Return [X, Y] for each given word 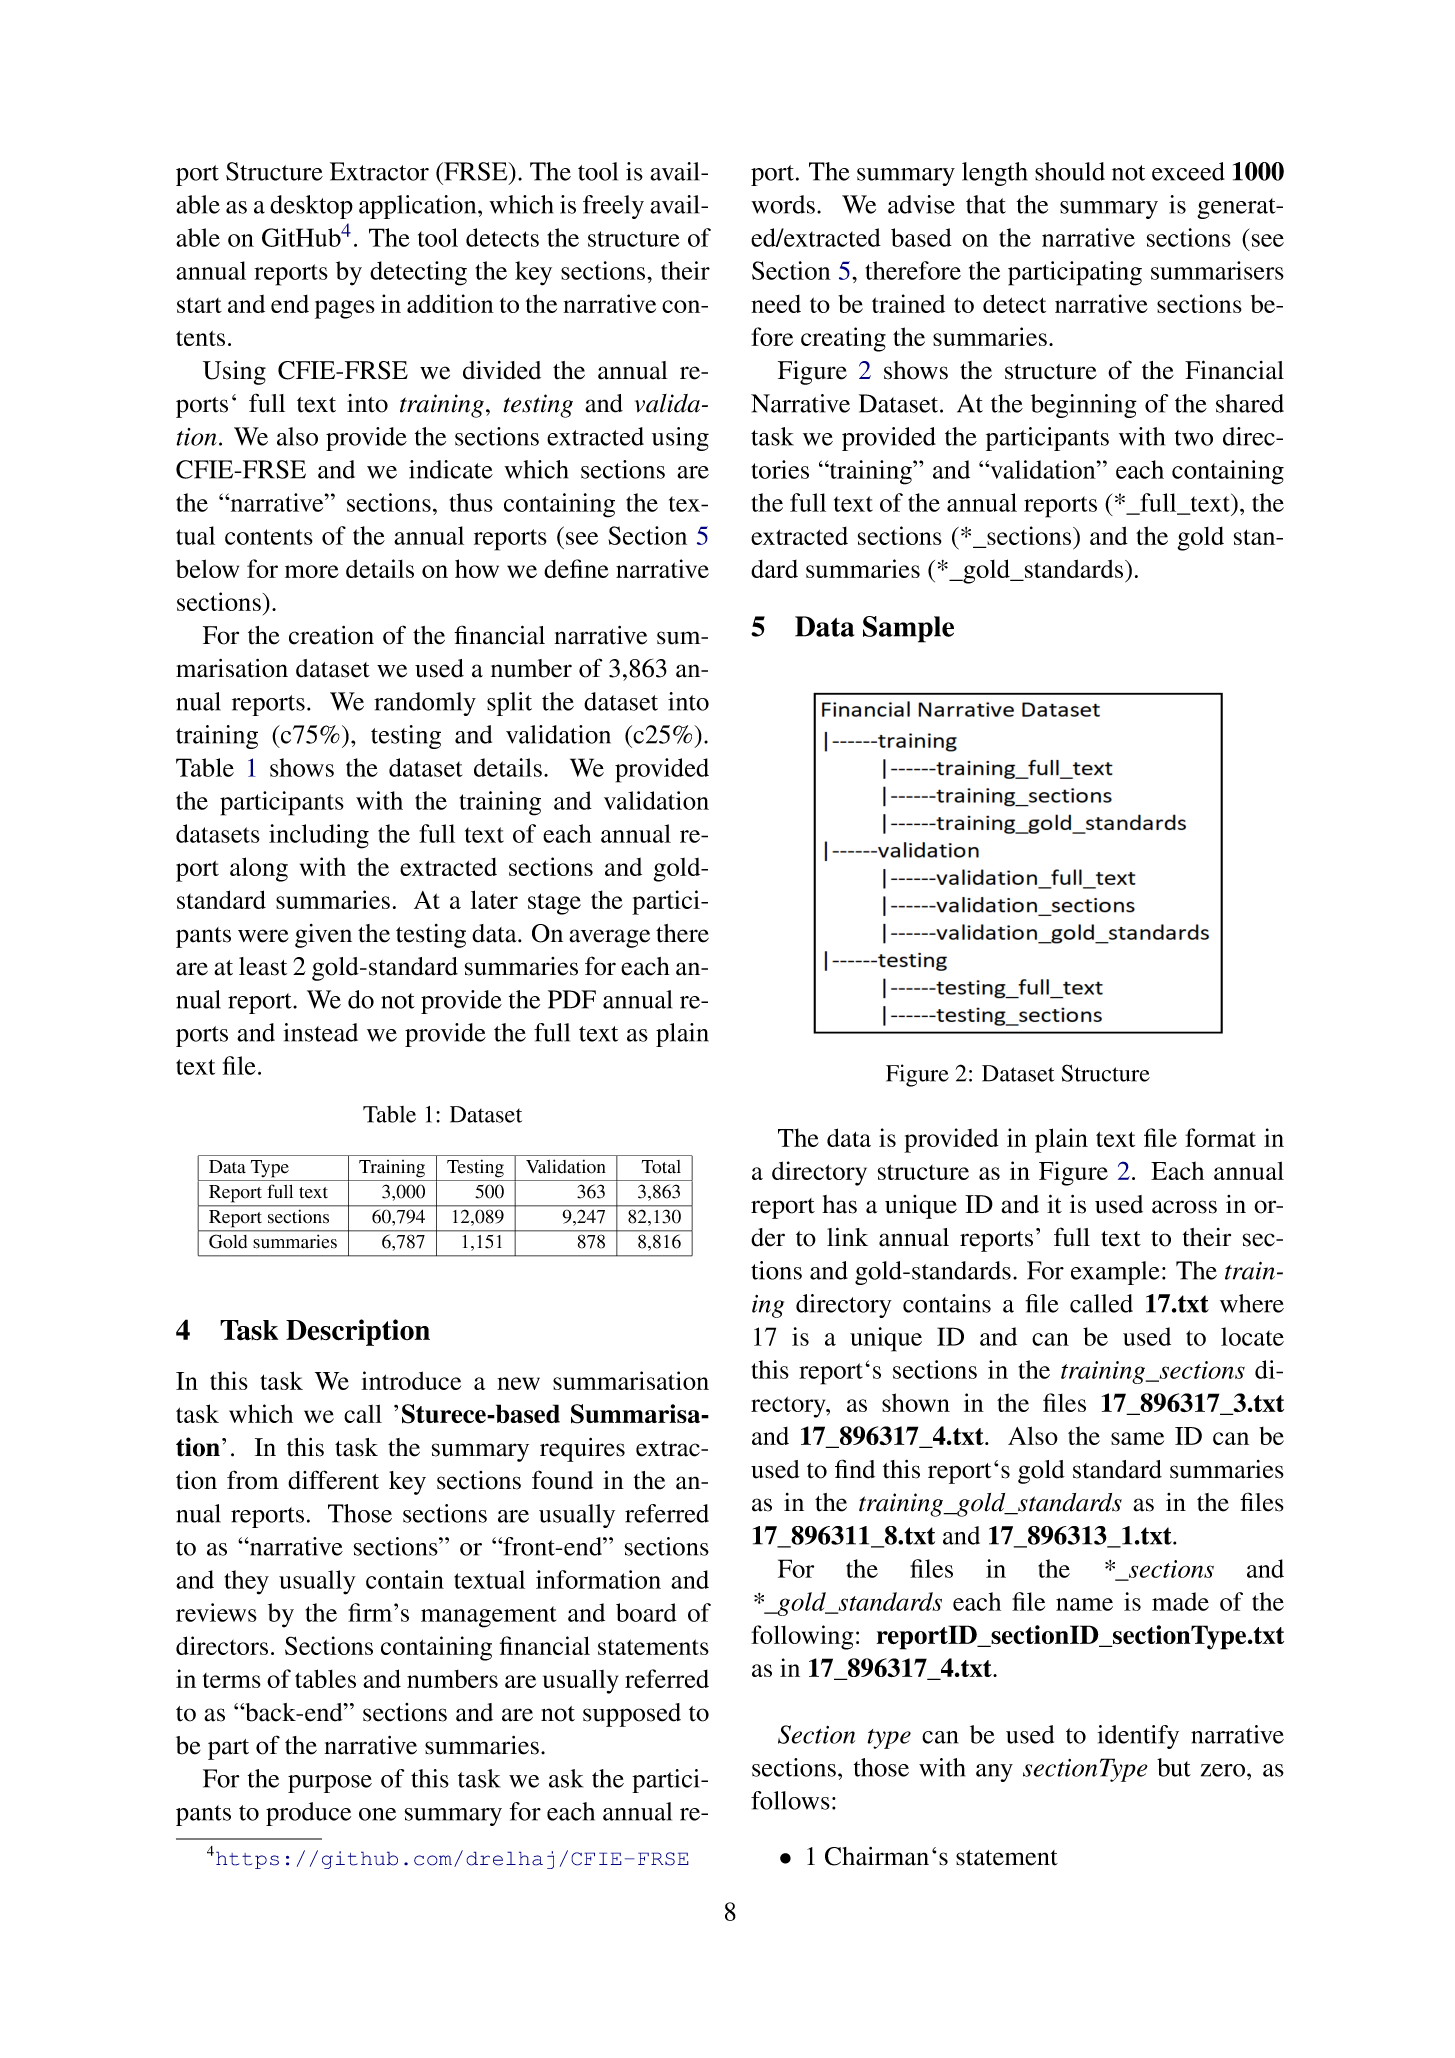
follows [790, 1800]
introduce [411, 1380]
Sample [908, 629]
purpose [330, 1784]
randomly [425, 704]
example [1115, 1273]
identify [1138, 1737]
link [847, 1236]
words [783, 204]
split [509, 704]
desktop [311, 207]
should [1070, 171]
